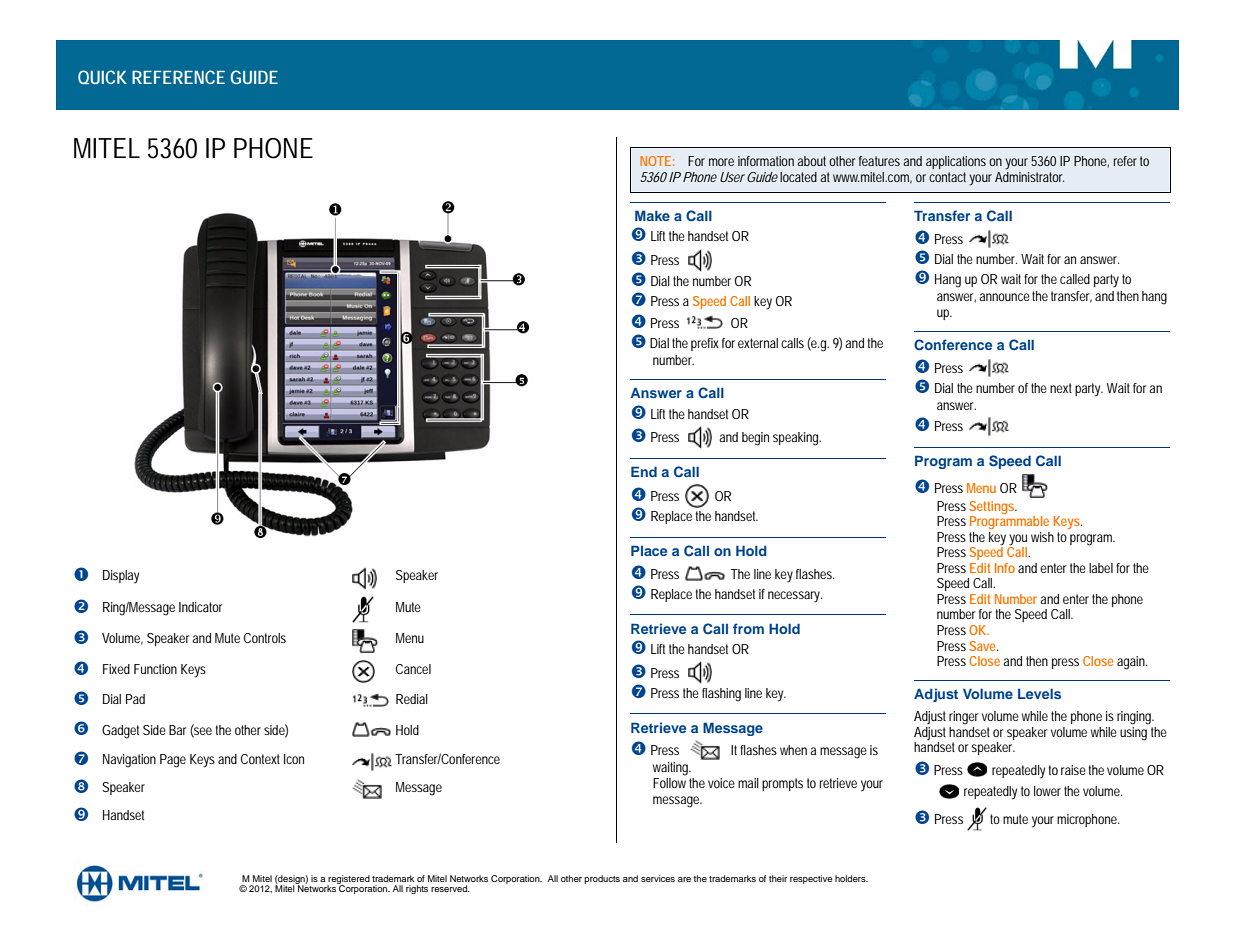 The width and height of the screenshot is (1233, 952). What do you see at coordinates (721, 162) in the screenshot?
I see `more` at bounding box center [721, 162].
